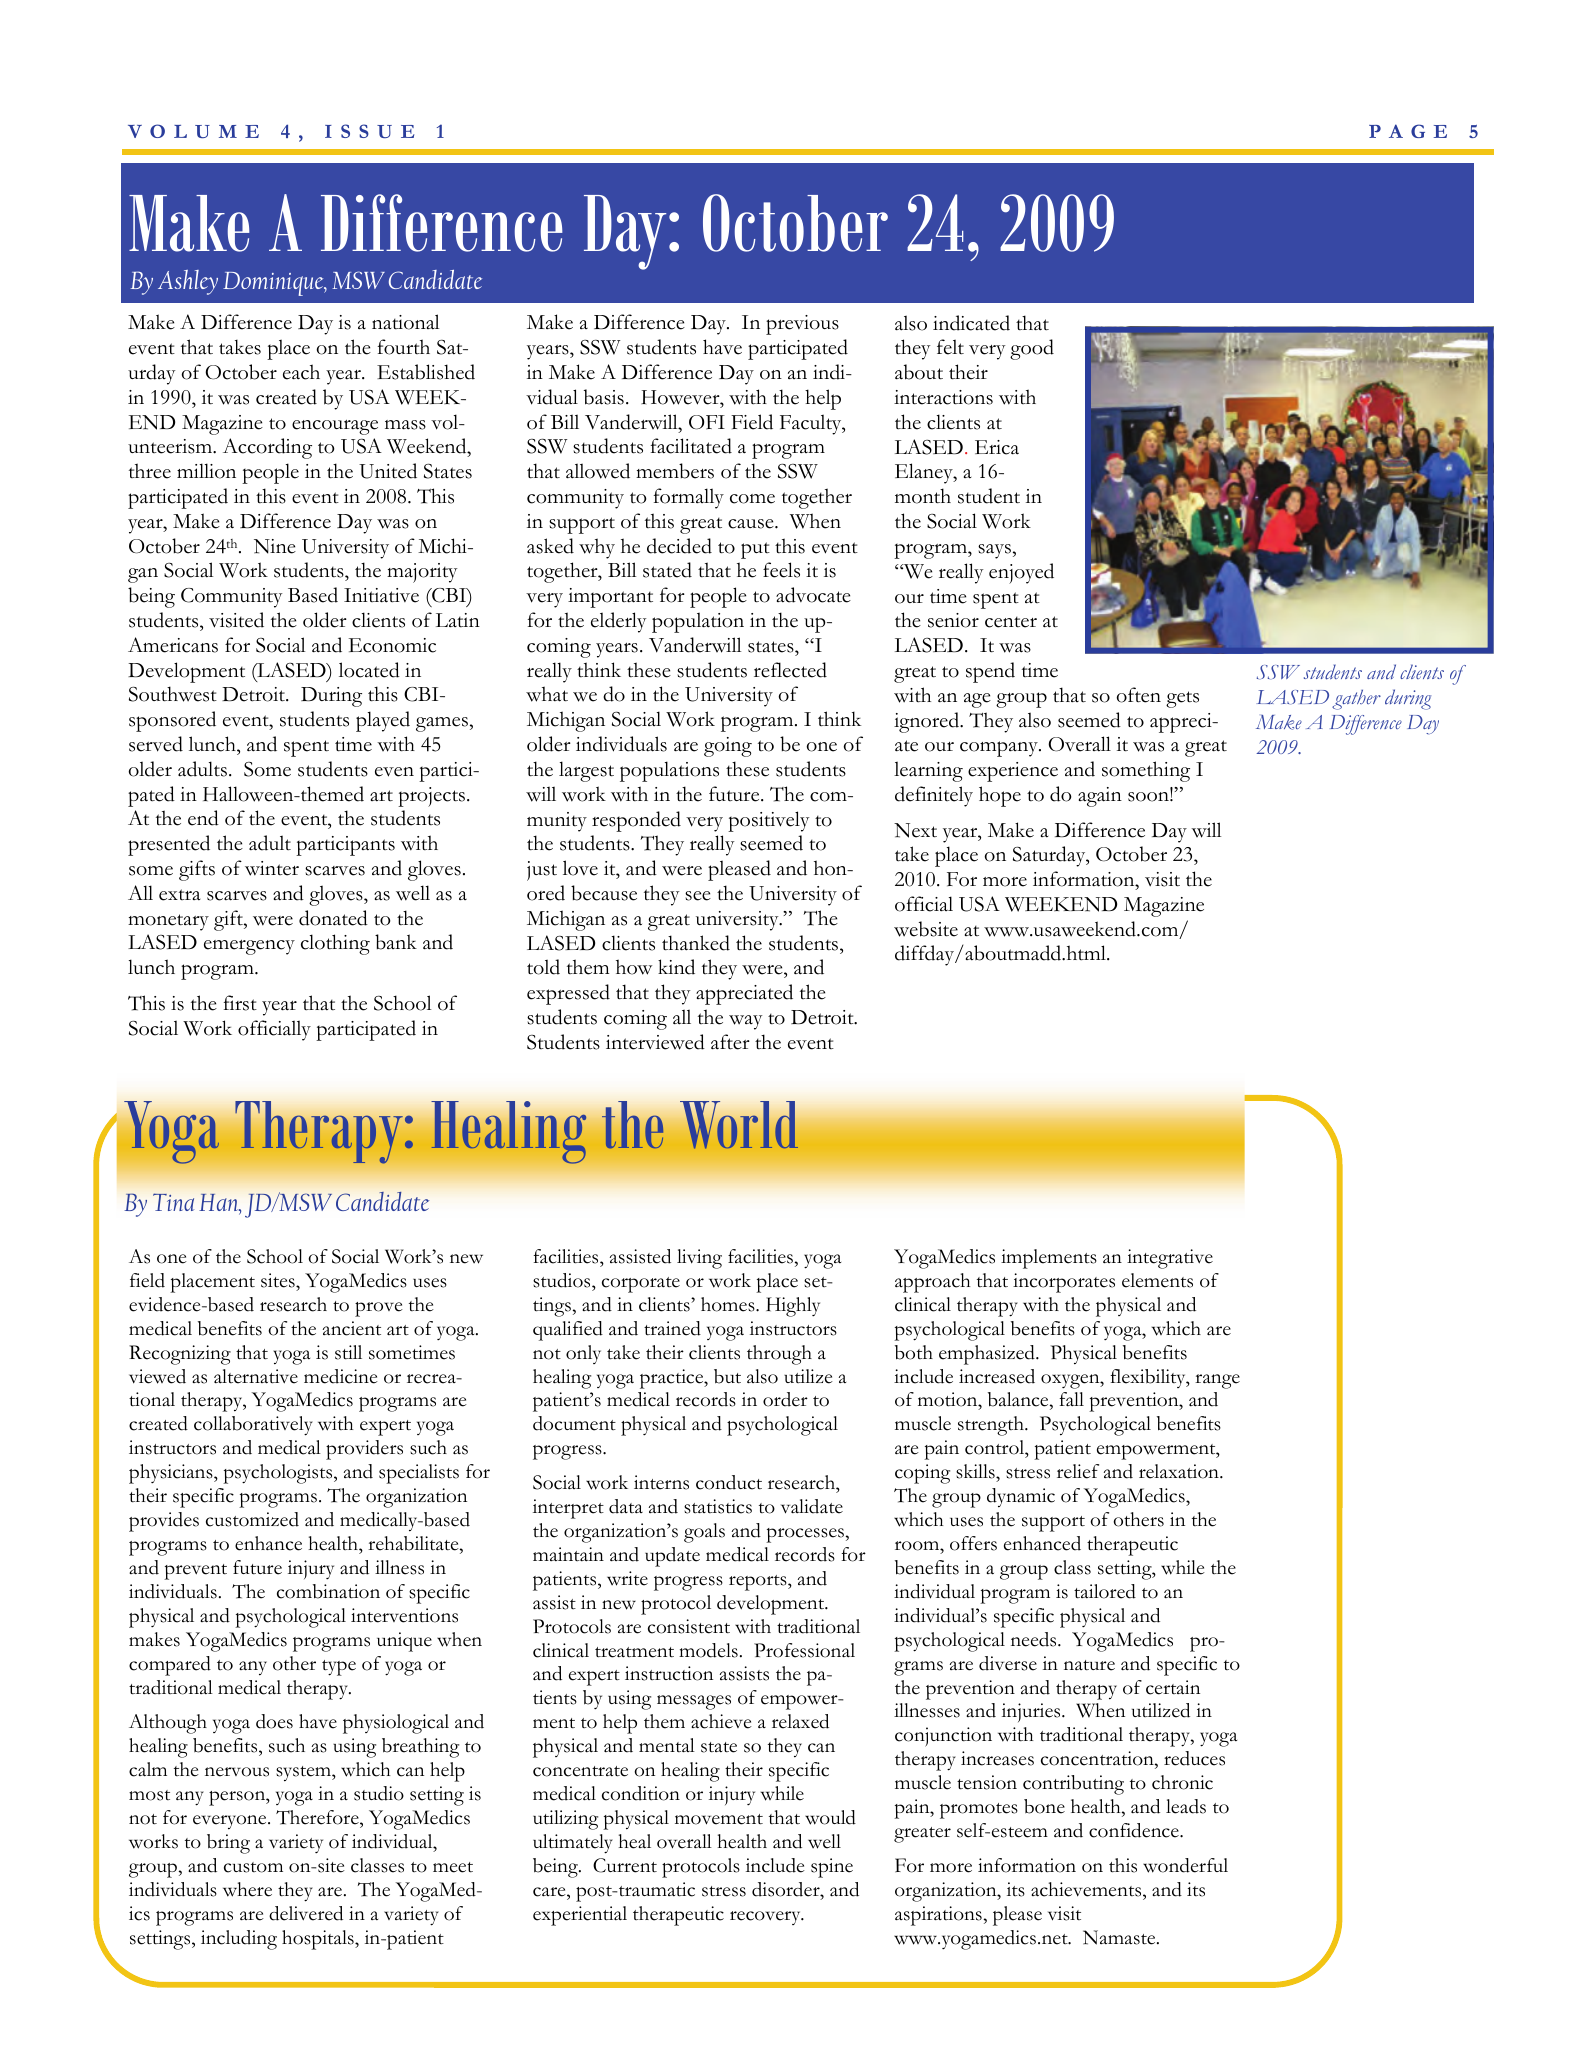 The height and width of the document is (2054, 1587). What do you see at coordinates (240, 1003) in the document?
I see `first` at bounding box center [240, 1003].
